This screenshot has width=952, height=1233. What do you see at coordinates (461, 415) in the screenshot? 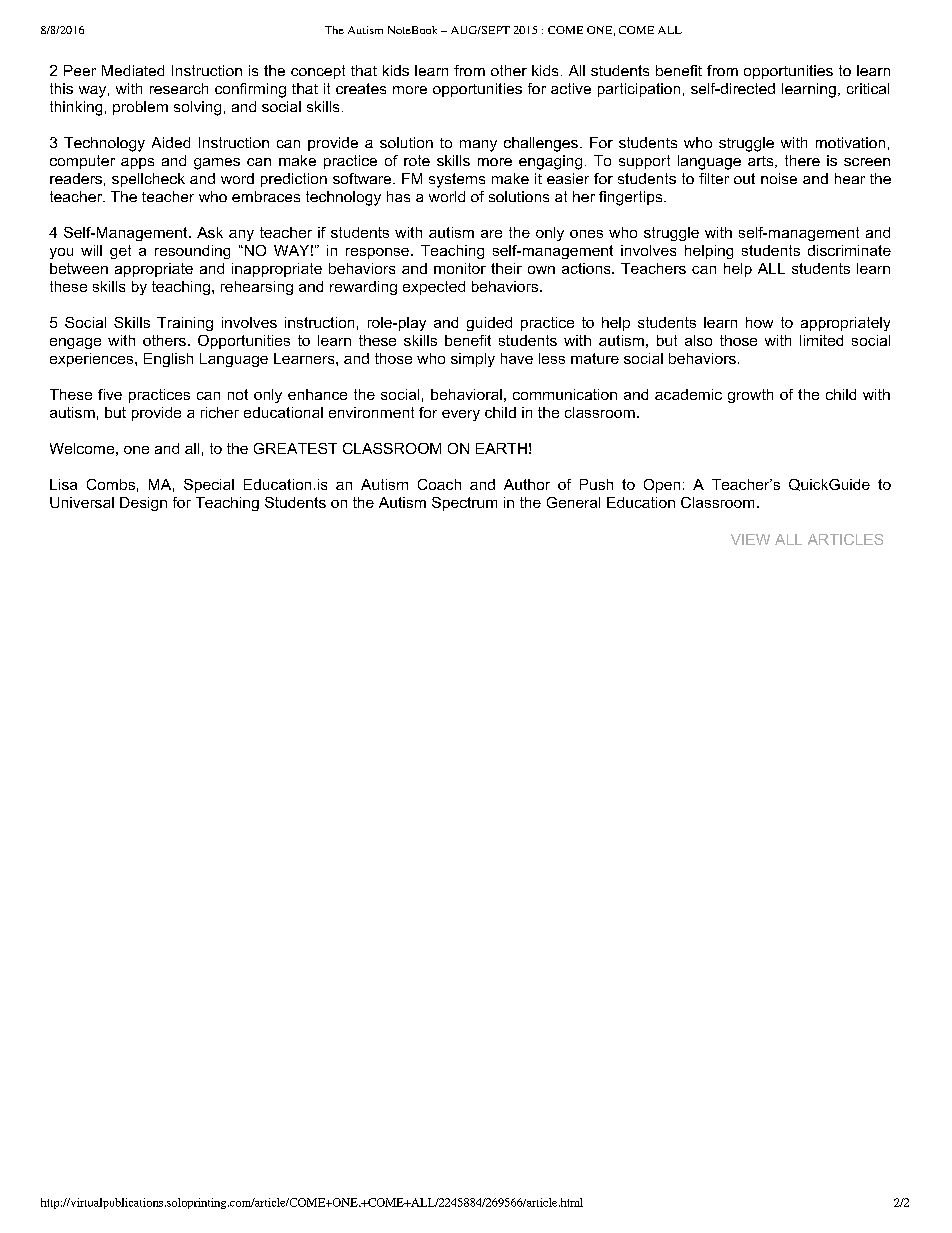
I see `every` at bounding box center [461, 415].
